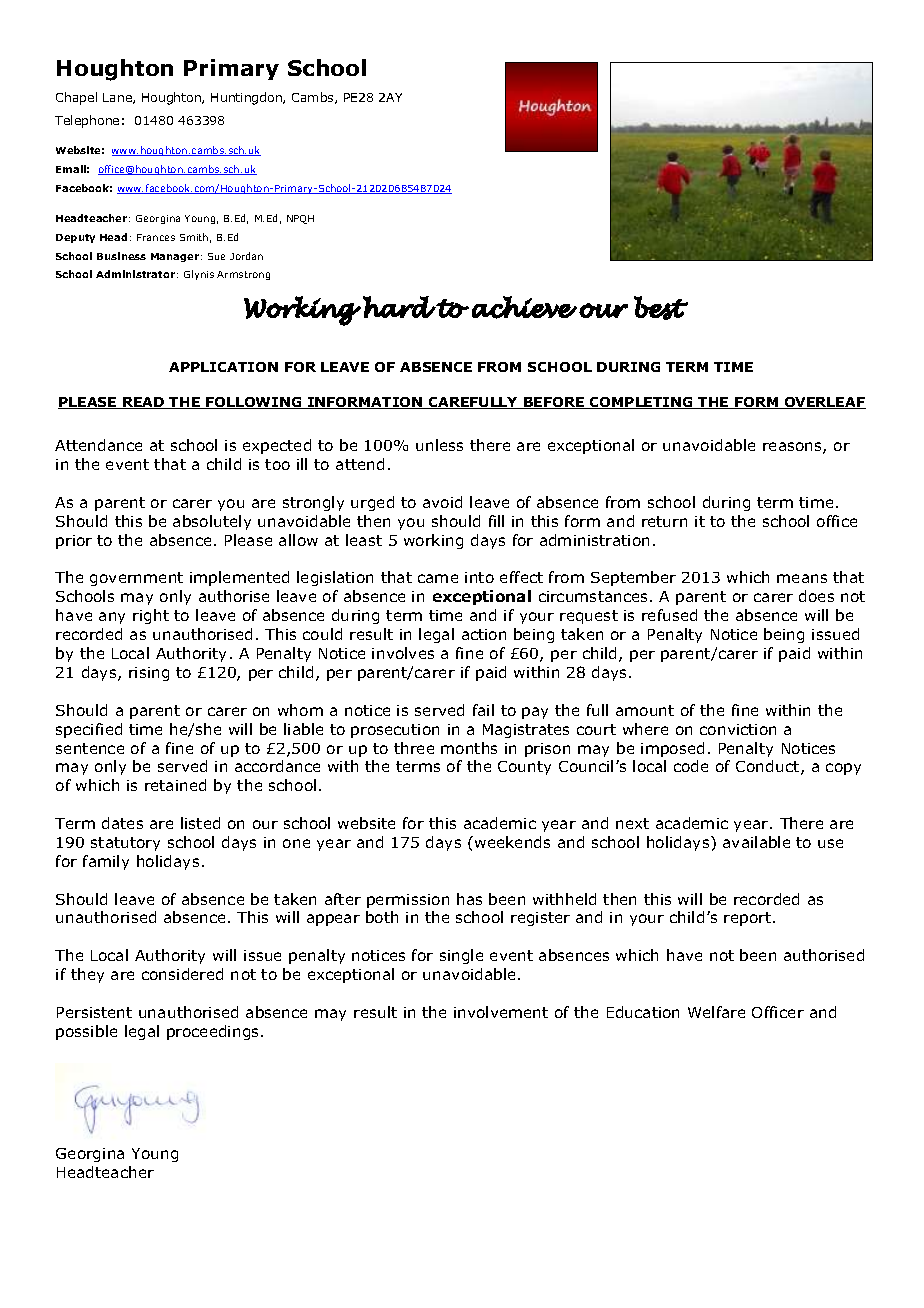 Image resolution: width=924 pixels, height=1308 pixels. Describe the element at coordinates (669, 615) in the screenshot. I see `refused` at that location.
